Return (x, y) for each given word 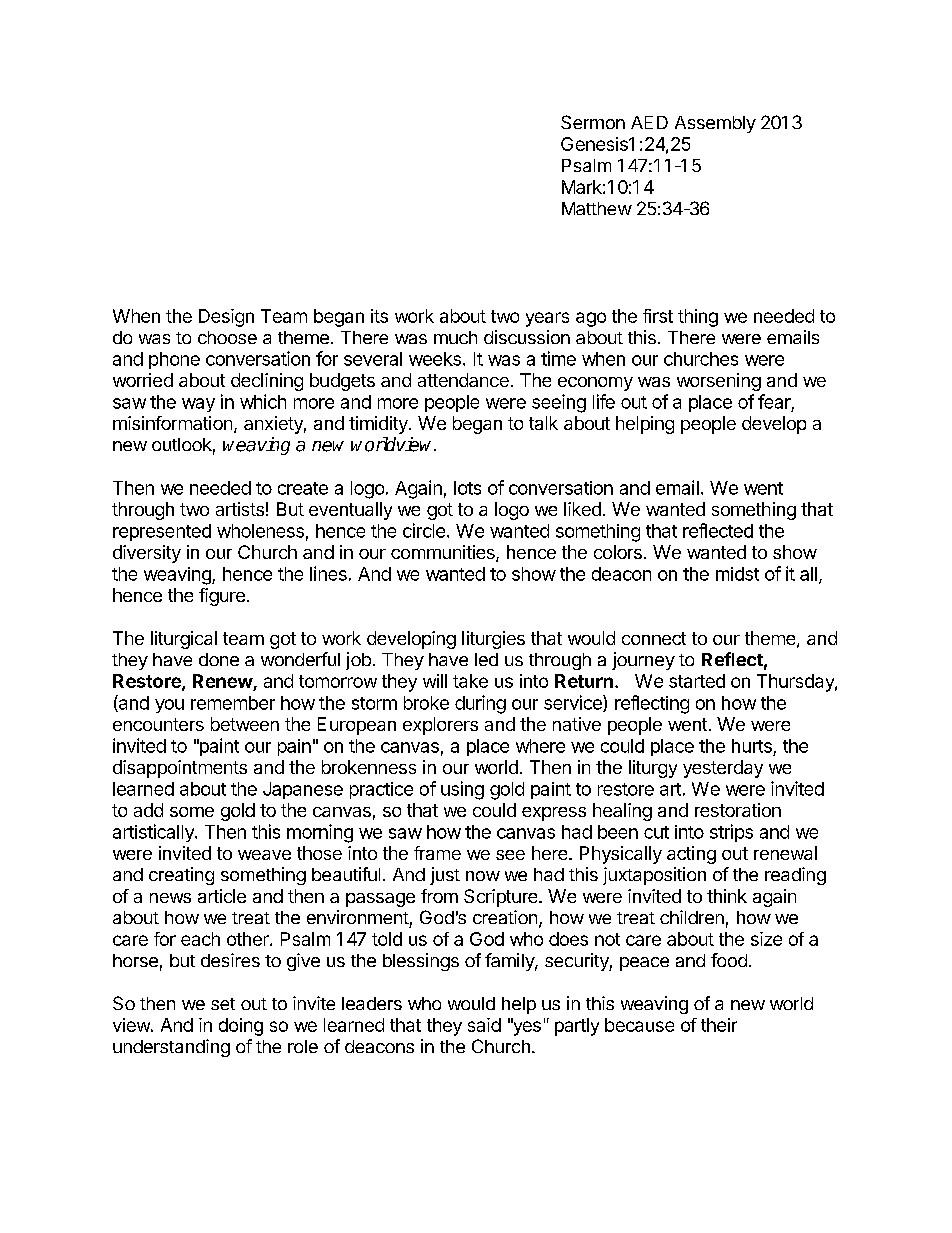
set (223, 1004)
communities (444, 553)
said (484, 1025)
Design (226, 318)
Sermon (593, 122)
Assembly (715, 124)
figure (222, 597)
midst (737, 574)
